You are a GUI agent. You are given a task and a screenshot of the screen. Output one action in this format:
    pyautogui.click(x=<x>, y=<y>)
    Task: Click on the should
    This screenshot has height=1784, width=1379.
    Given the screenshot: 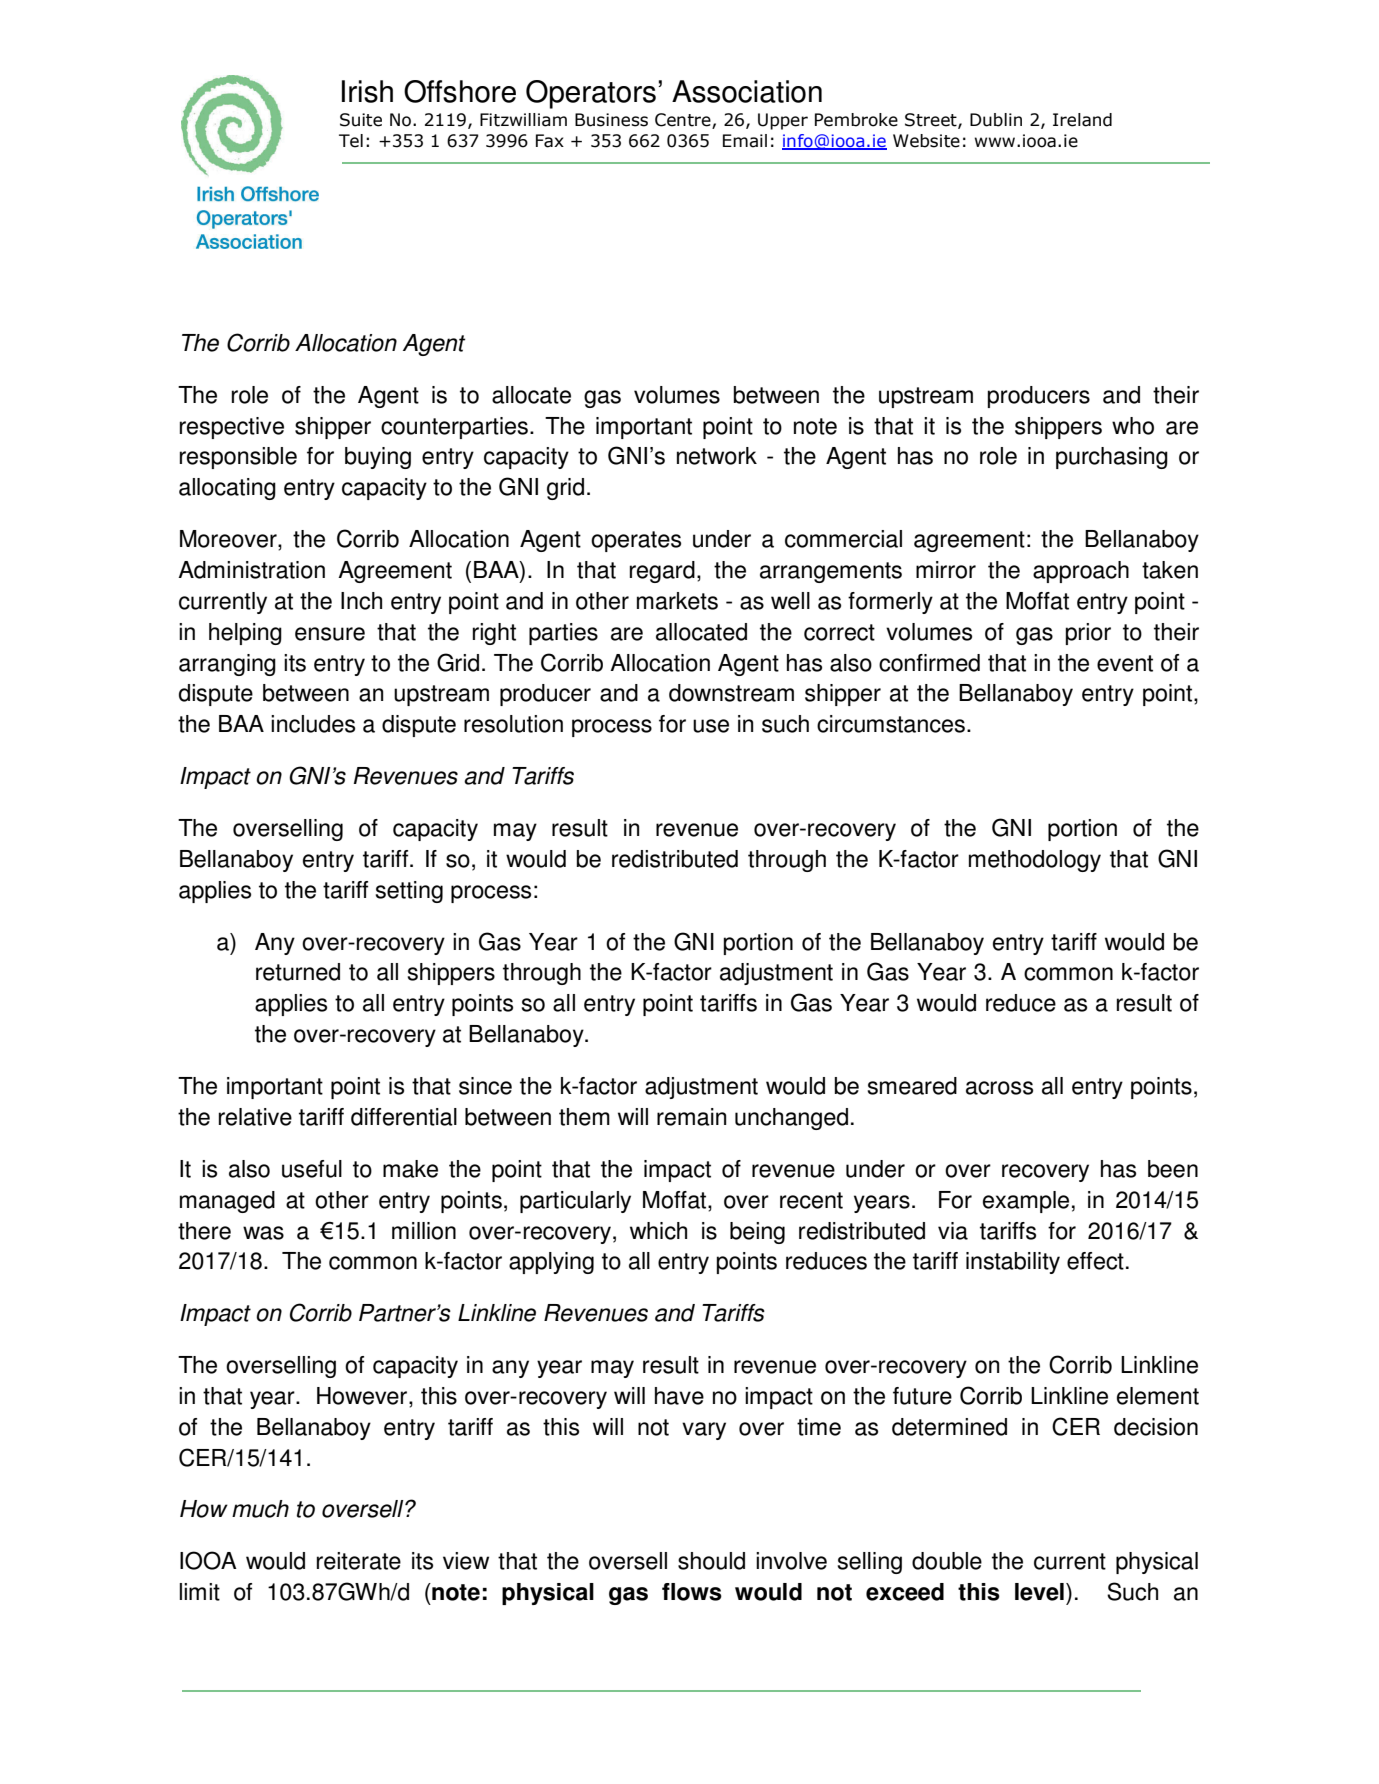 What is the action you would take?
    pyautogui.click(x=711, y=1561)
